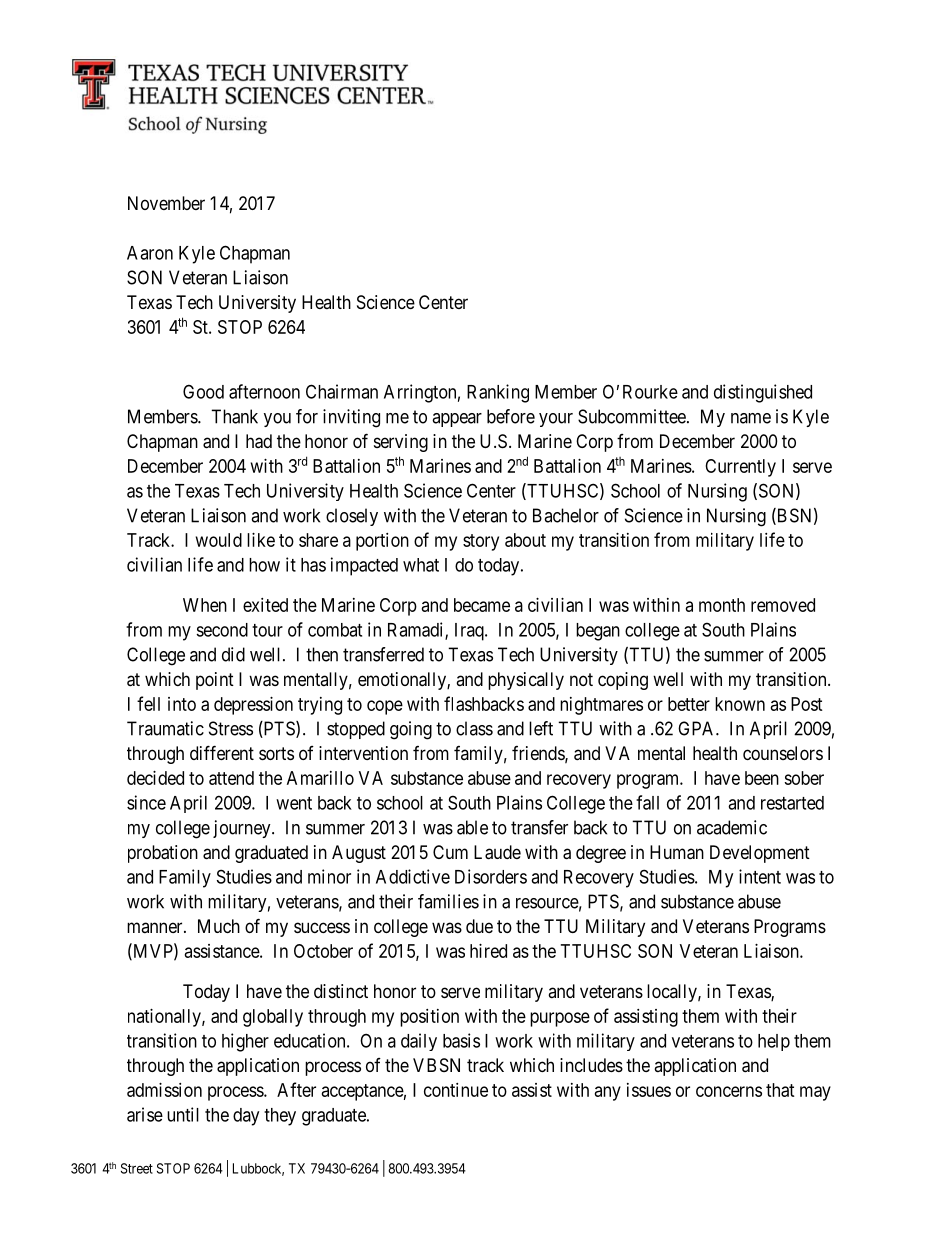 The image size is (952, 1233). I want to click on journey, so click(243, 829).
